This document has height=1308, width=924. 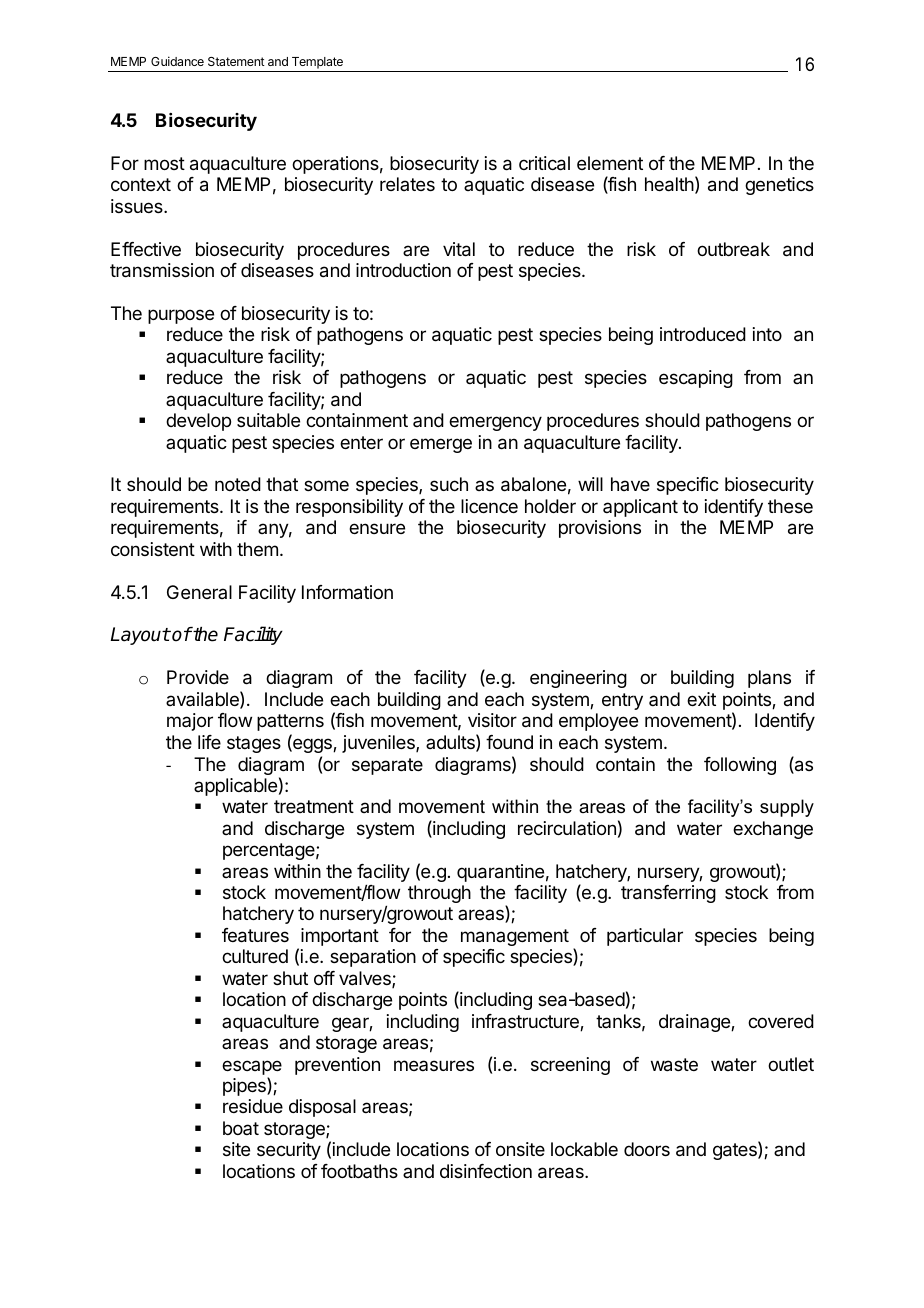 What do you see at coordinates (241, 1128) in the document?
I see `boat` at bounding box center [241, 1128].
